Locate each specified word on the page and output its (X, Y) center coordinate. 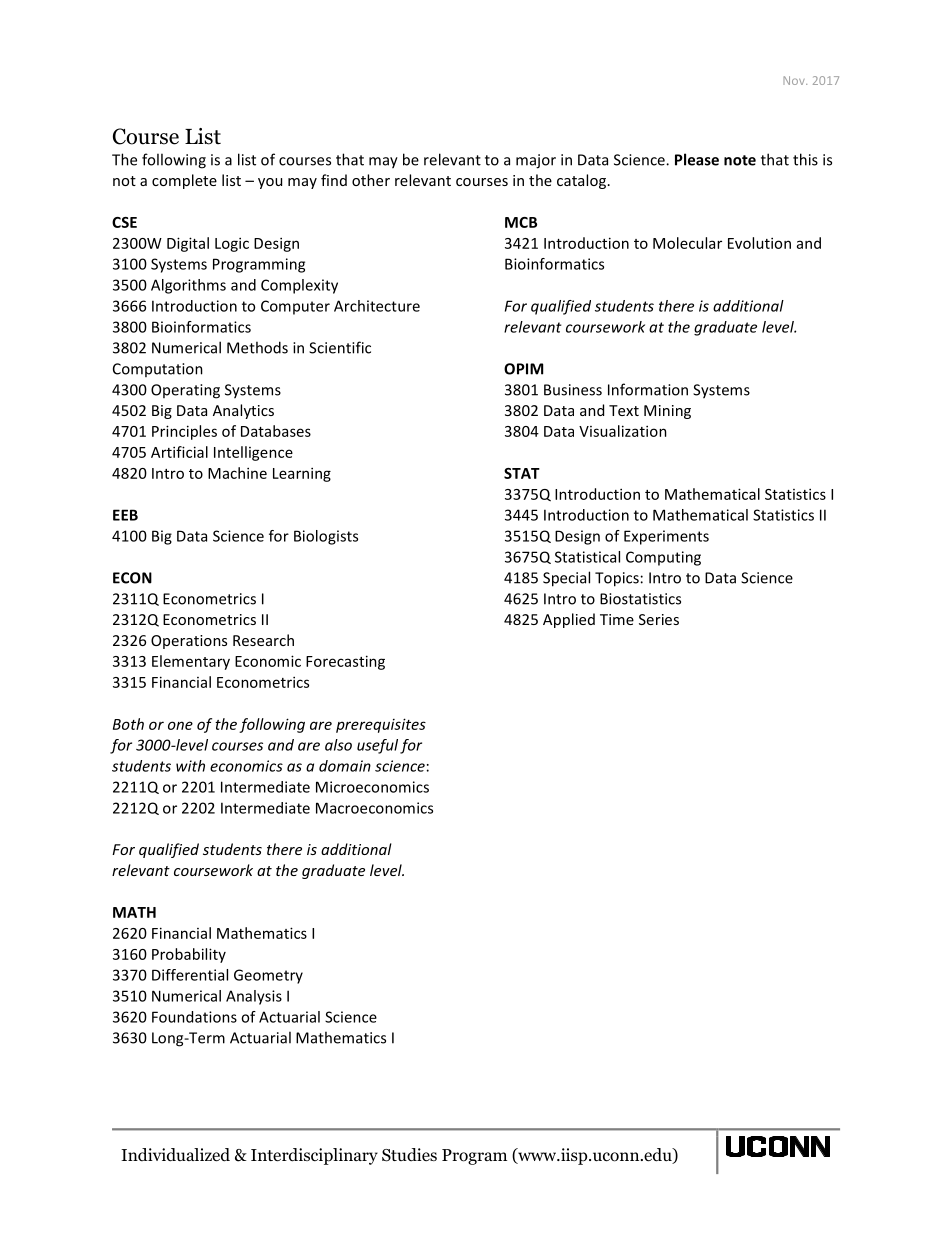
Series (659, 619)
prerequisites (381, 725)
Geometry (268, 976)
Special (566, 579)
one (180, 725)
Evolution (759, 243)
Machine (237, 473)
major (536, 161)
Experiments (666, 537)
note (740, 160)
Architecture (377, 306)
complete (184, 181)
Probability (189, 955)
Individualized (175, 1155)
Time (617, 619)
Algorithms (188, 286)
